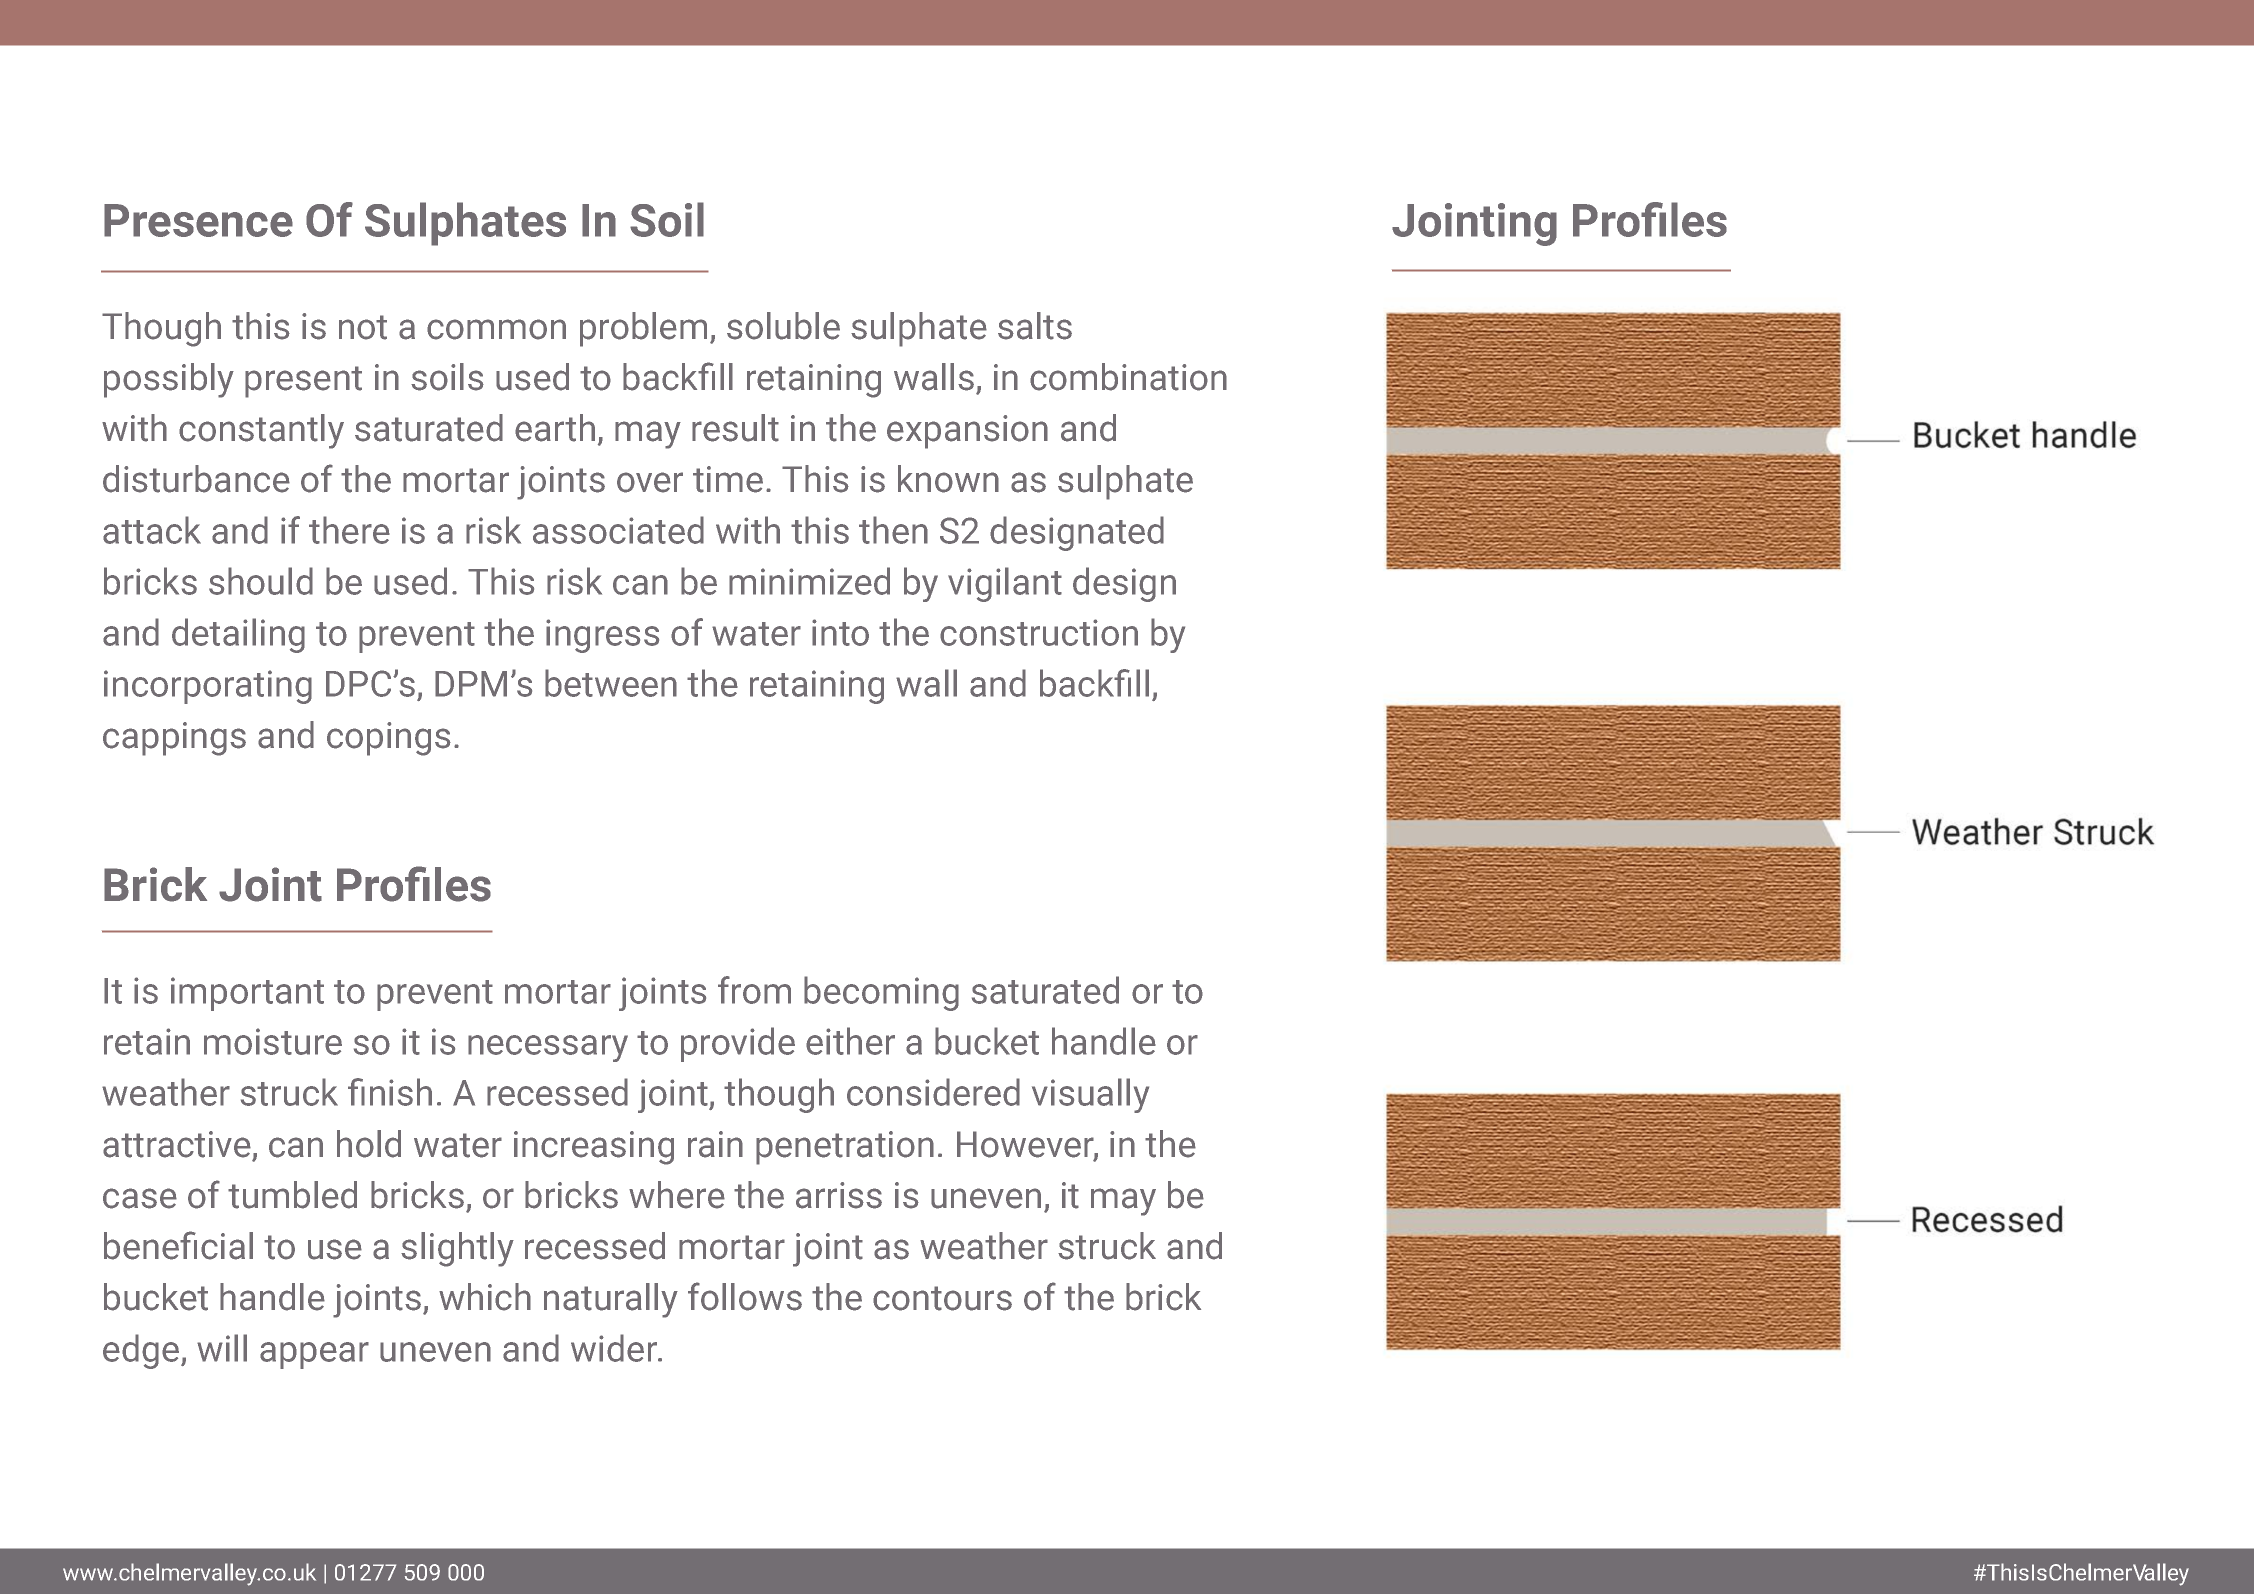  Describe the element at coordinates (602, 636) in the screenshot. I see `ingress` at that location.
